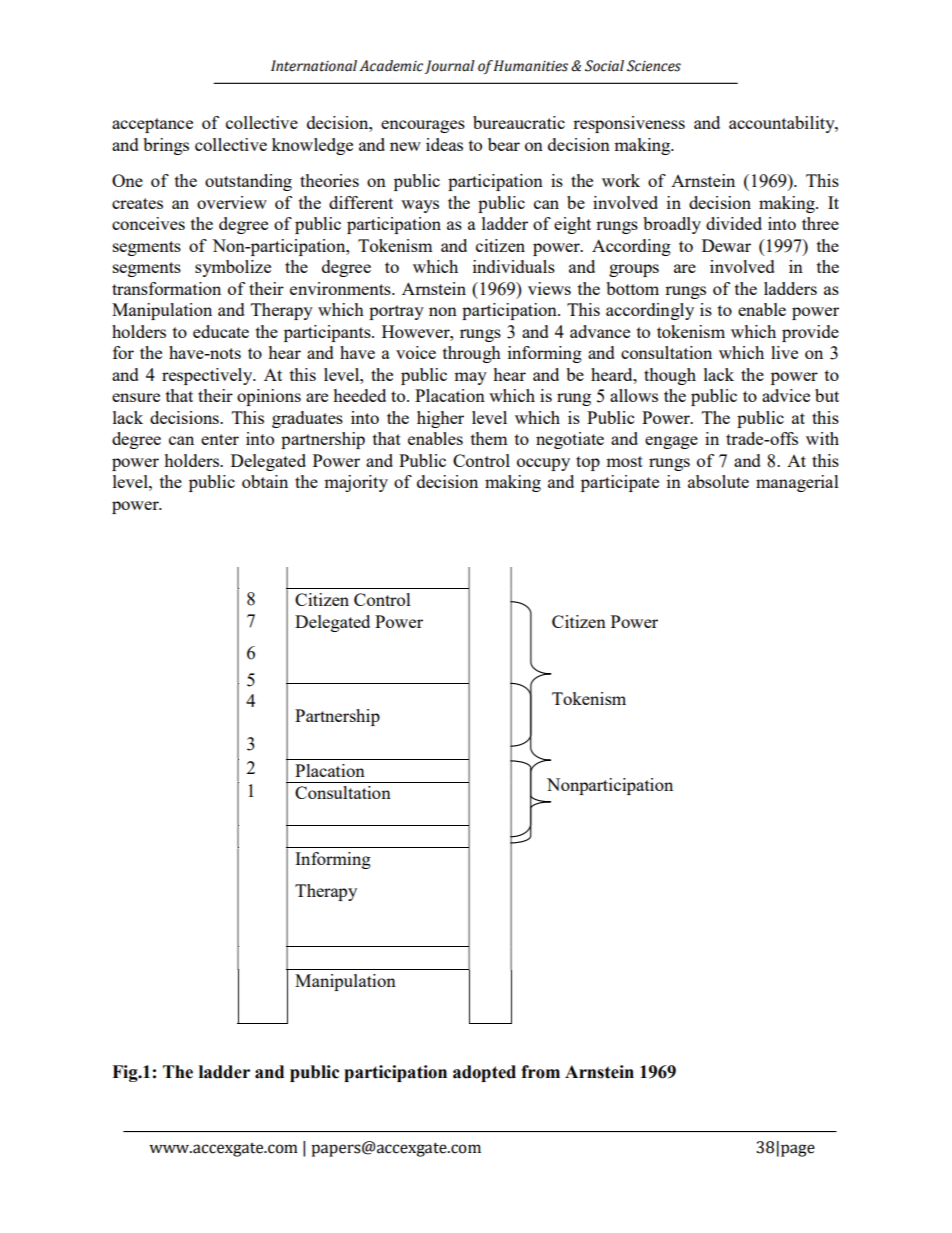  I want to click on from, so click(540, 1072).
